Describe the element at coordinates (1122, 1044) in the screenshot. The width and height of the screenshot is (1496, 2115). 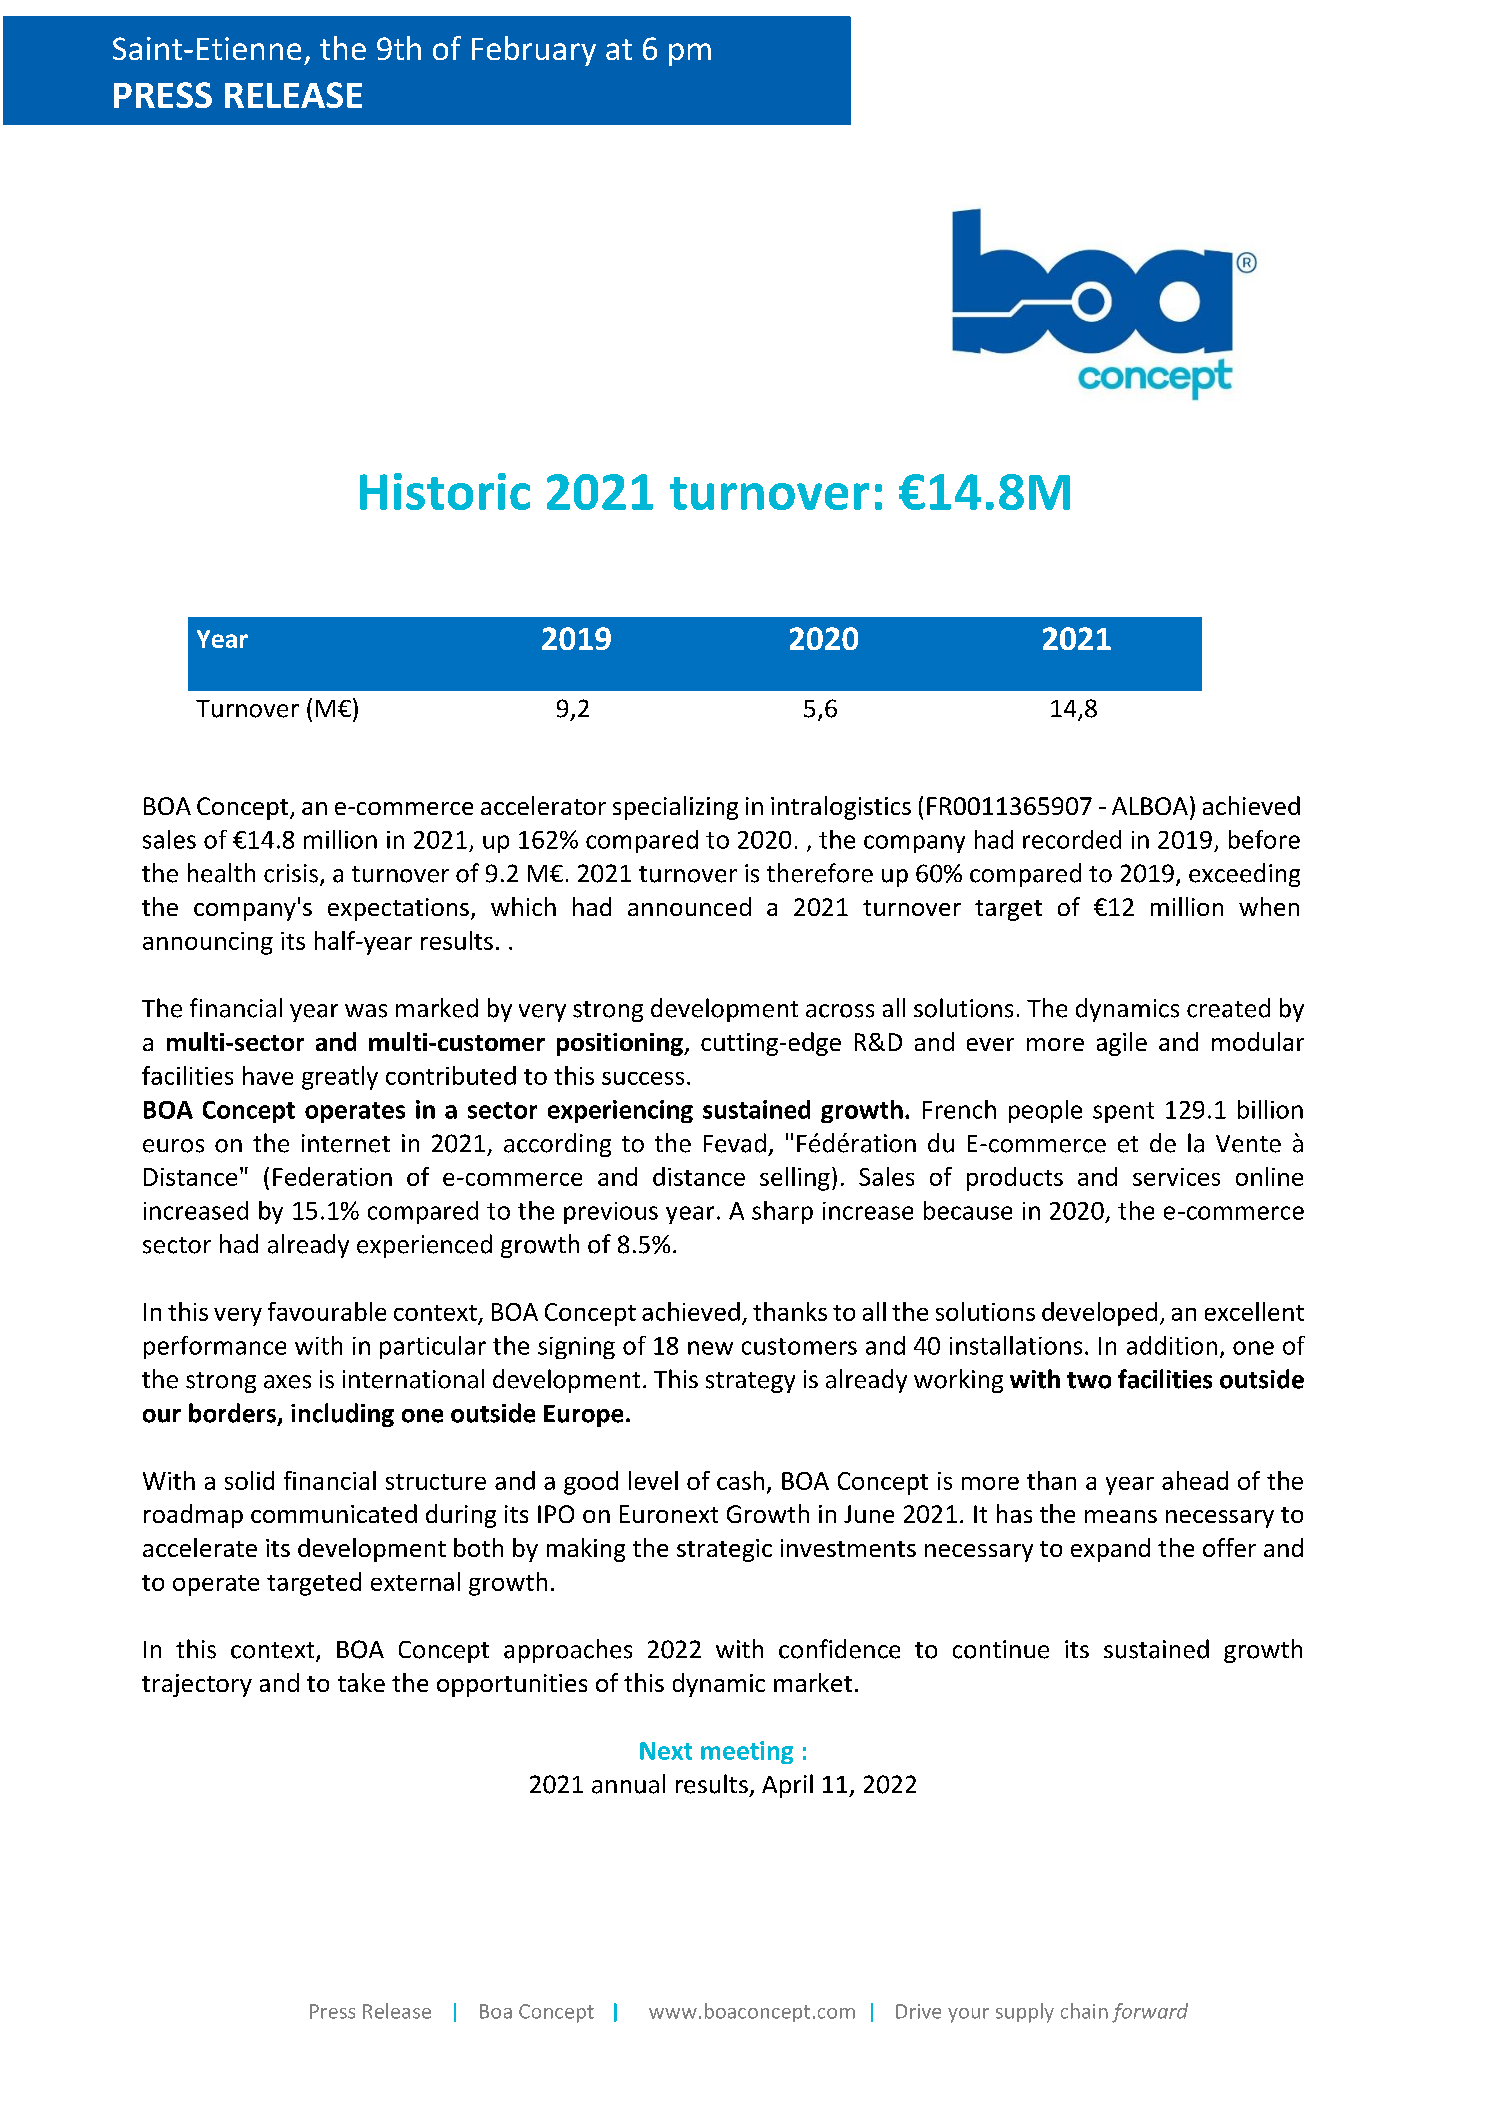
I see `agile` at that location.
